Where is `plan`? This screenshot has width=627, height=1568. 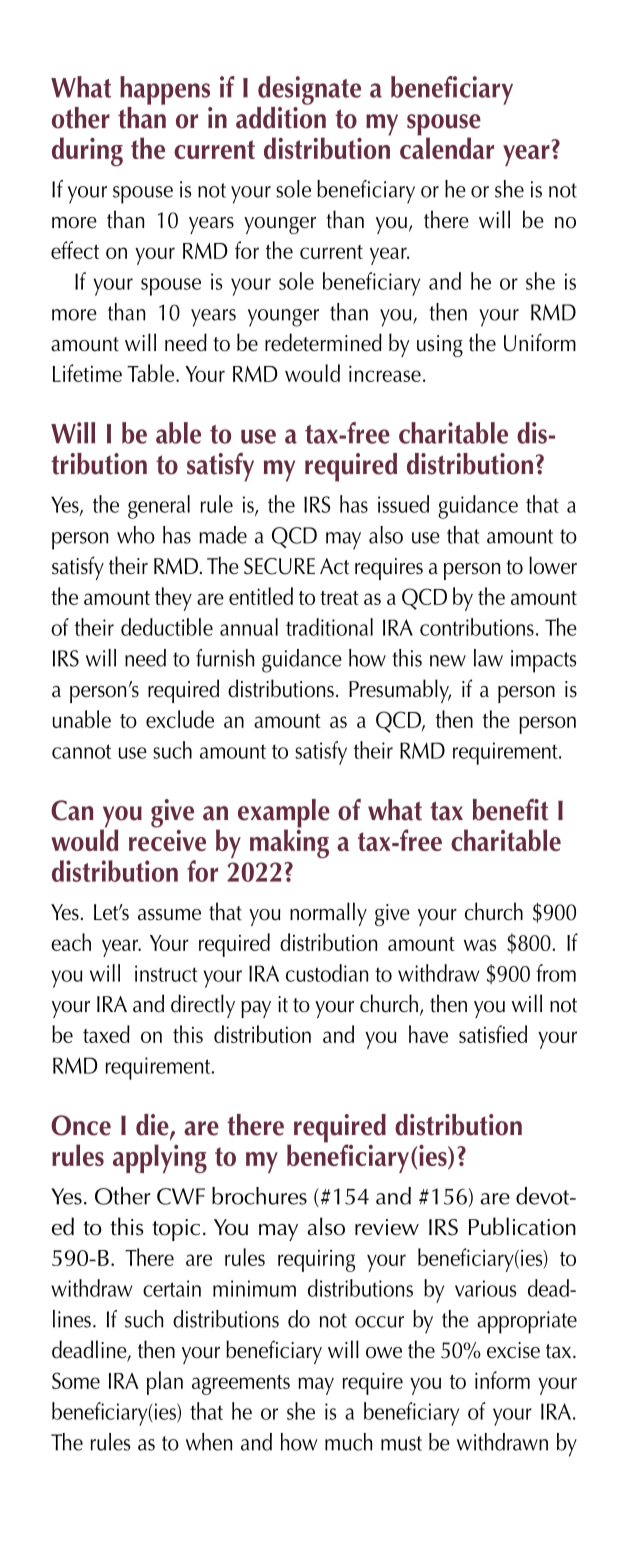 plan is located at coordinates (165, 1383).
